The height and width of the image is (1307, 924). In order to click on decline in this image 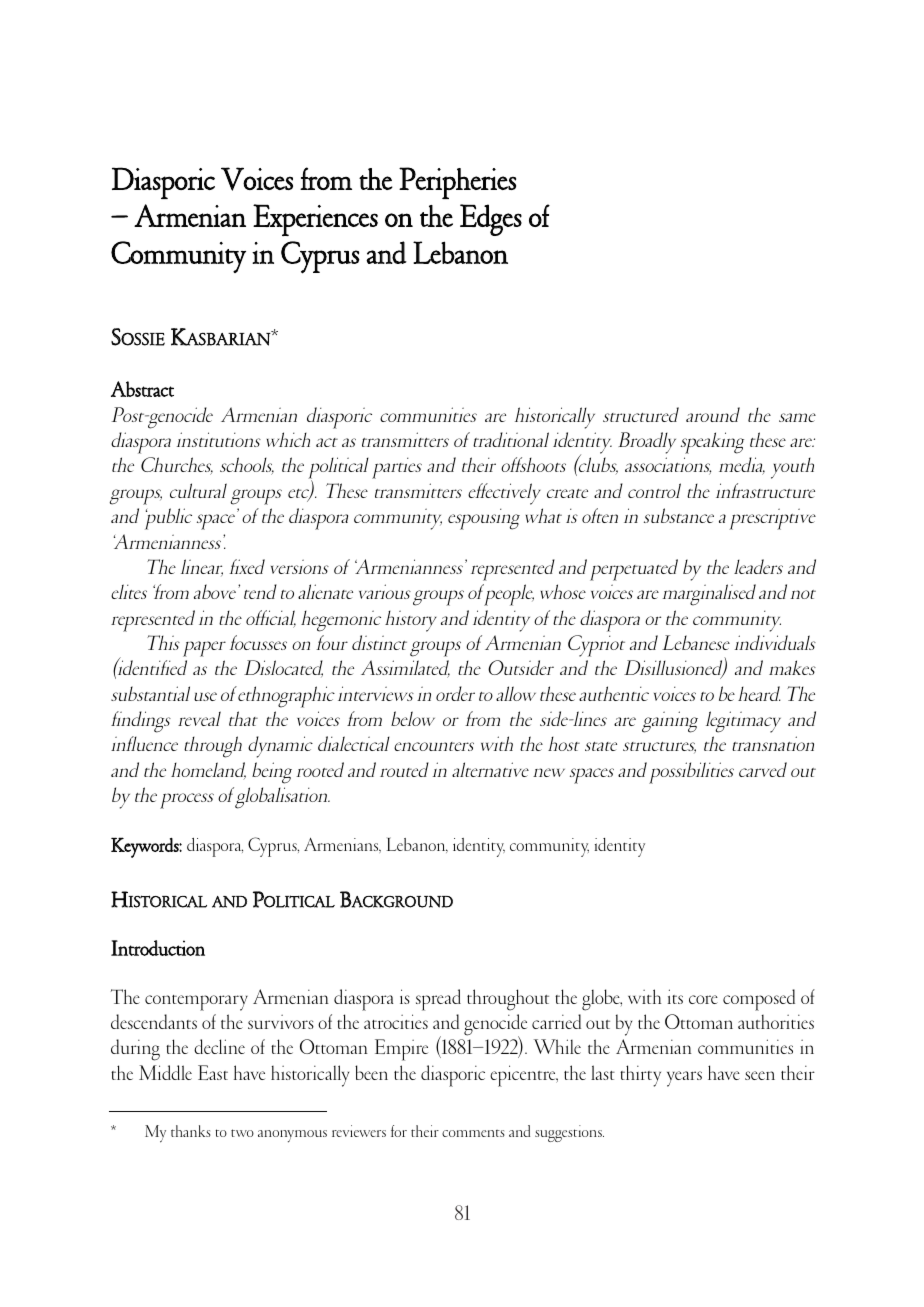, I will do `click(219, 1046)`.
